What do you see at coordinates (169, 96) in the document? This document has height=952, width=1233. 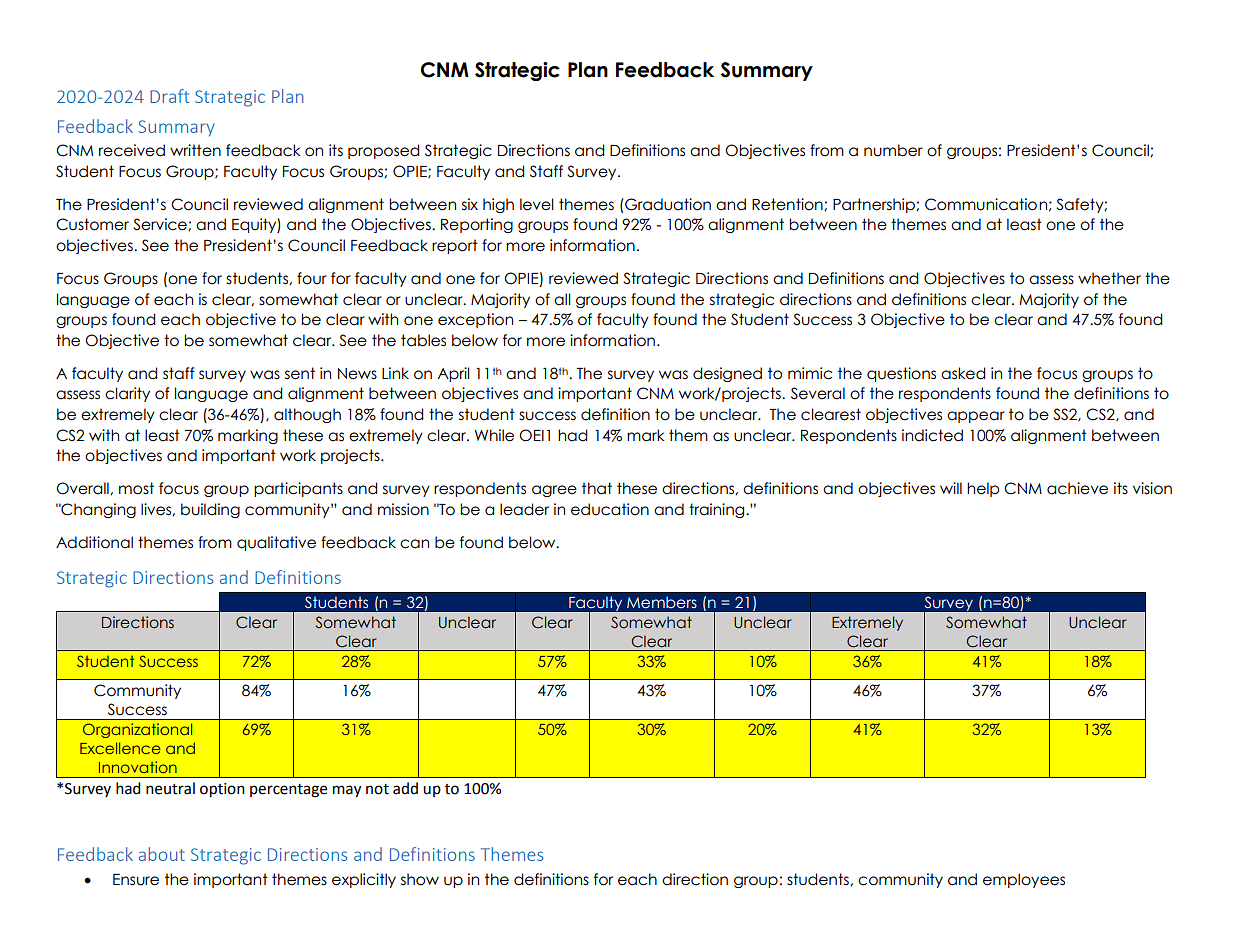 I see `Draft` at bounding box center [169, 96].
